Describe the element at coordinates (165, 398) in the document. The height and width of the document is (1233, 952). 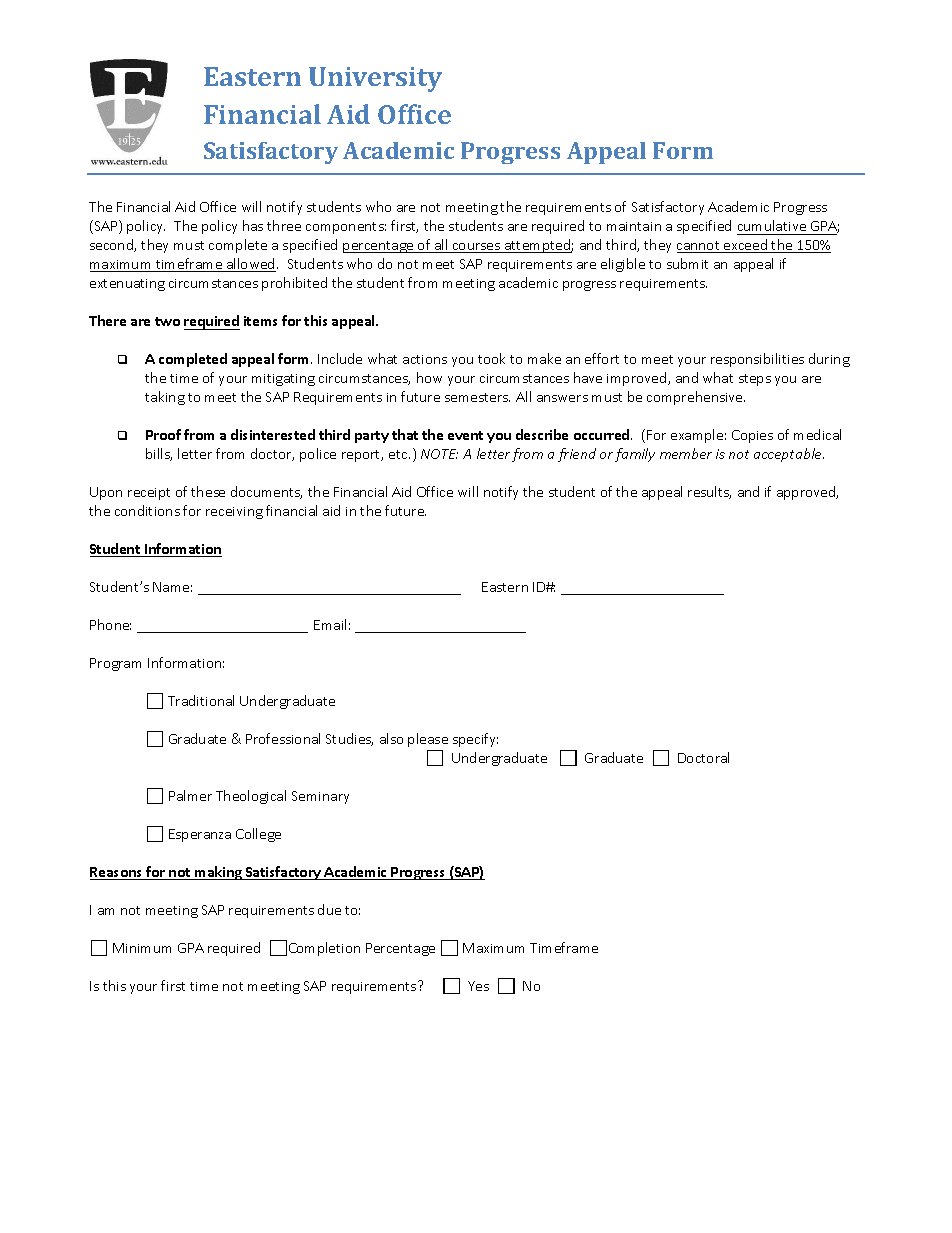
I see `taking` at that location.
